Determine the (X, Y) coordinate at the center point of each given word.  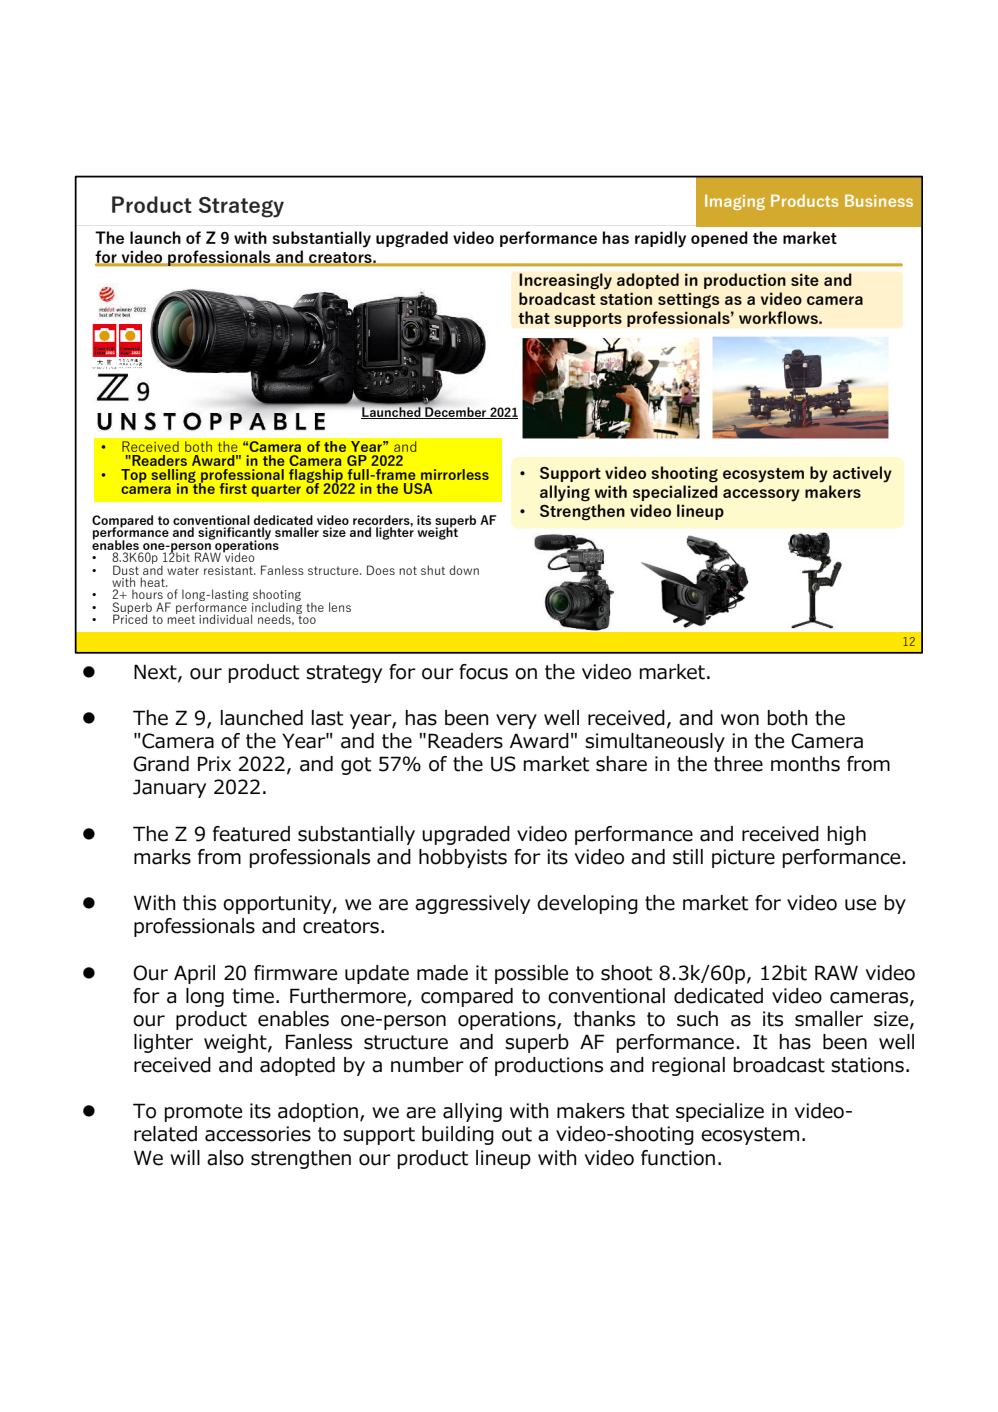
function (678, 1158)
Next (156, 672)
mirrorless (455, 474)
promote (203, 1113)
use (860, 905)
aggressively (472, 904)
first (233, 488)
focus (483, 672)
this (199, 903)
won (740, 720)
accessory (761, 495)
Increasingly (565, 281)
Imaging (735, 202)
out (517, 1134)
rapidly (660, 239)
